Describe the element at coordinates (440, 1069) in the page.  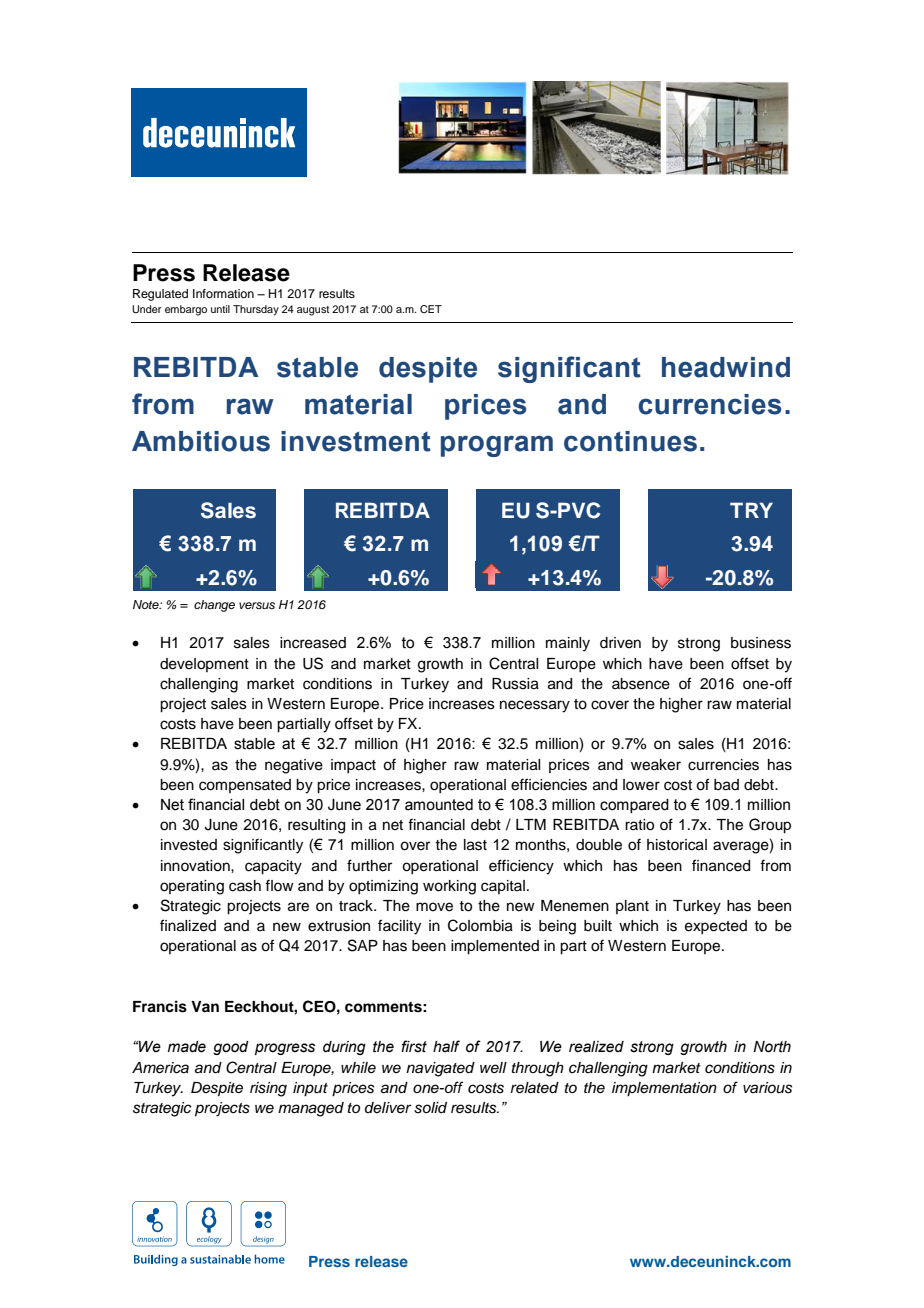
I see `navigated` at that location.
